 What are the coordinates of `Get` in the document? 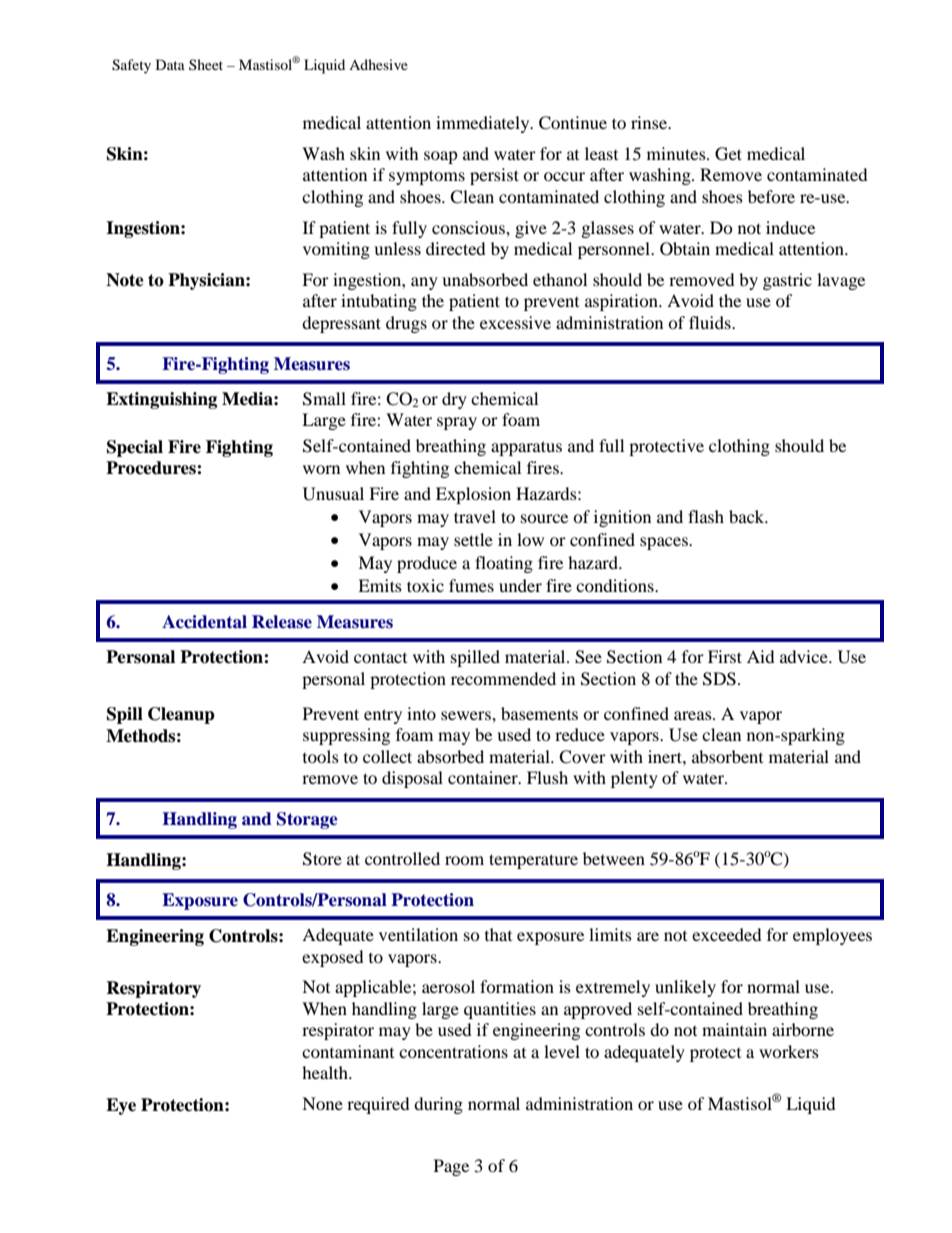 It's located at (728, 154).
